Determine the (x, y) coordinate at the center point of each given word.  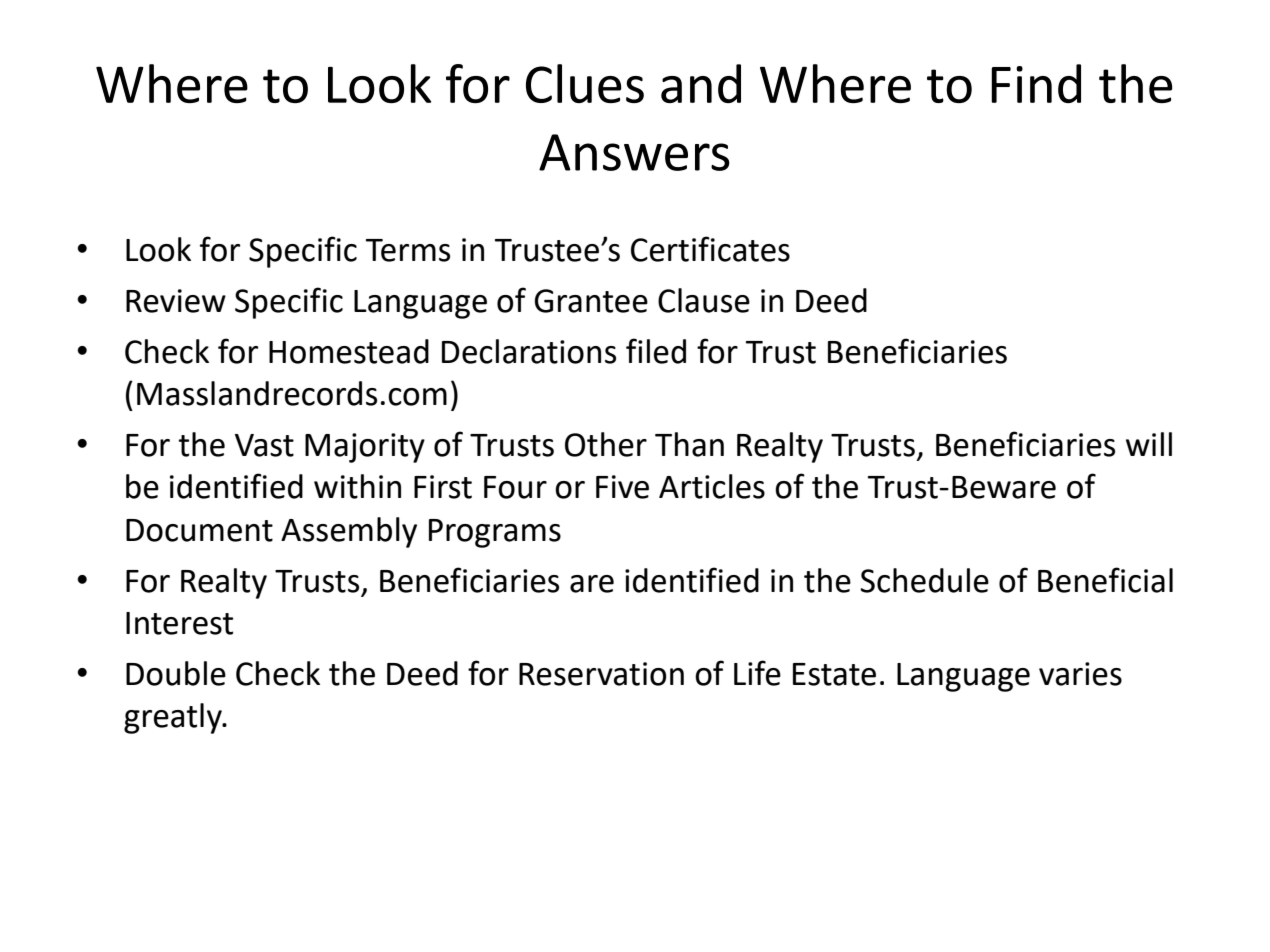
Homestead (349, 351)
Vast (264, 445)
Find (1036, 83)
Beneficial (1105, 580)
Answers (634, 152)
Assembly (349, 532)
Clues (585, 83)
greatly (174, 718)
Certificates (710, 249)
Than (689, 444)
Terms (408, 250)
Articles (712, 486)
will (1149, 444)
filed (656, 351)
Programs (495, 533)
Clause (704, 300)
